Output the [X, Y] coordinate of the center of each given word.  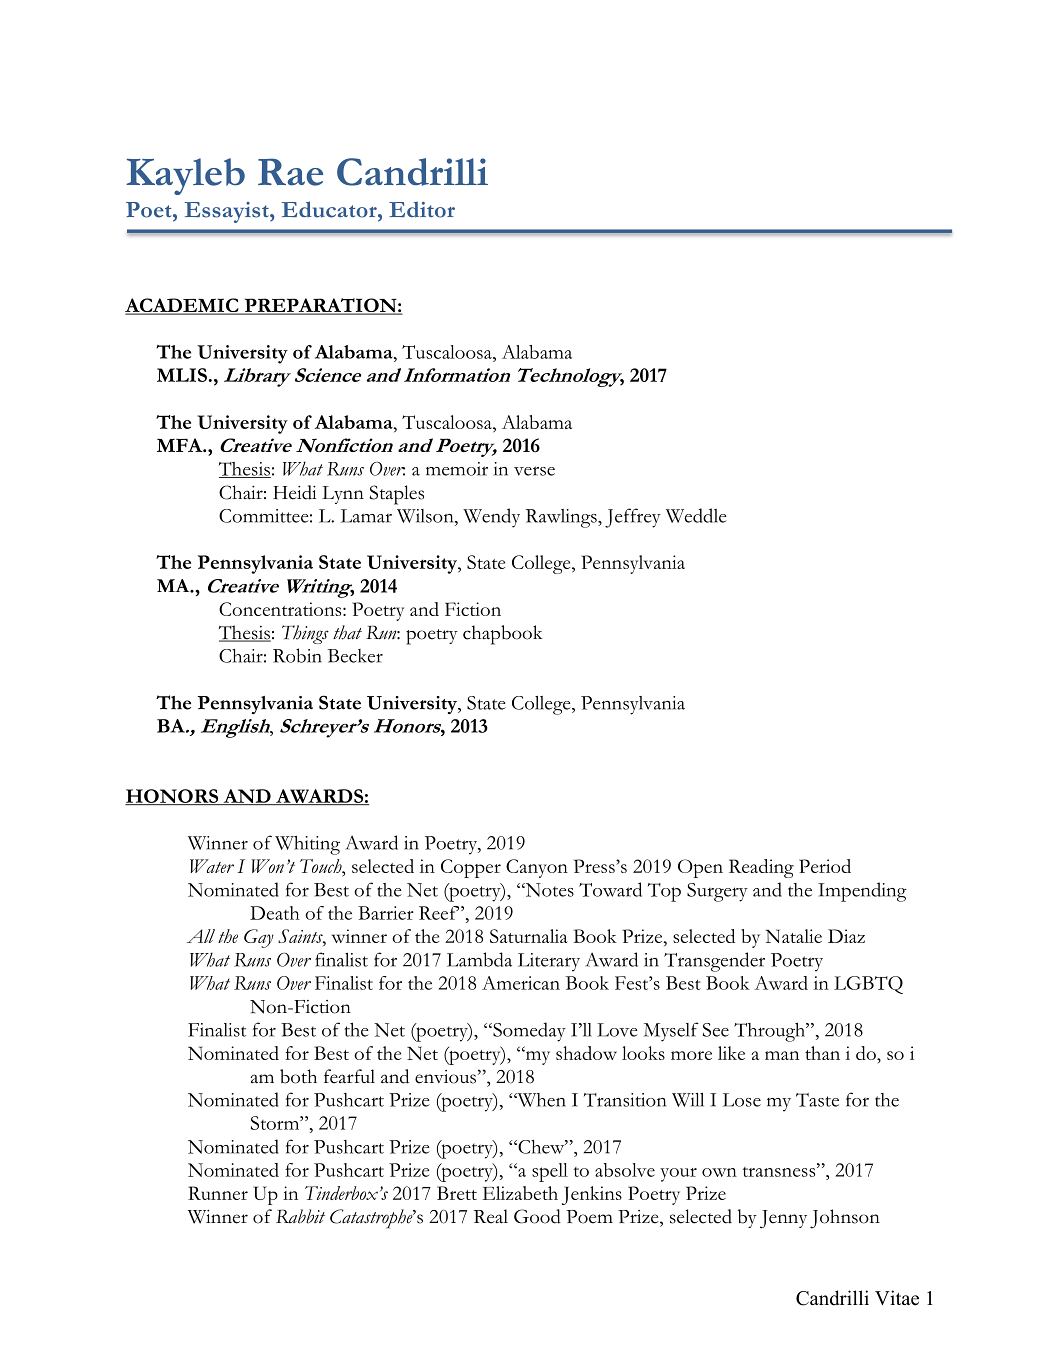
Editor [422, 210]
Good [537, 1216]
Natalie [794, 936]
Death [275, 913]
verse [534, 471]
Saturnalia [529, 936]
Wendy [491, 518]
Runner [218, 1193]
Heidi [294, 492]
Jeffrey [633, 518]
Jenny [783, 1219]
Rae [290, 172]
